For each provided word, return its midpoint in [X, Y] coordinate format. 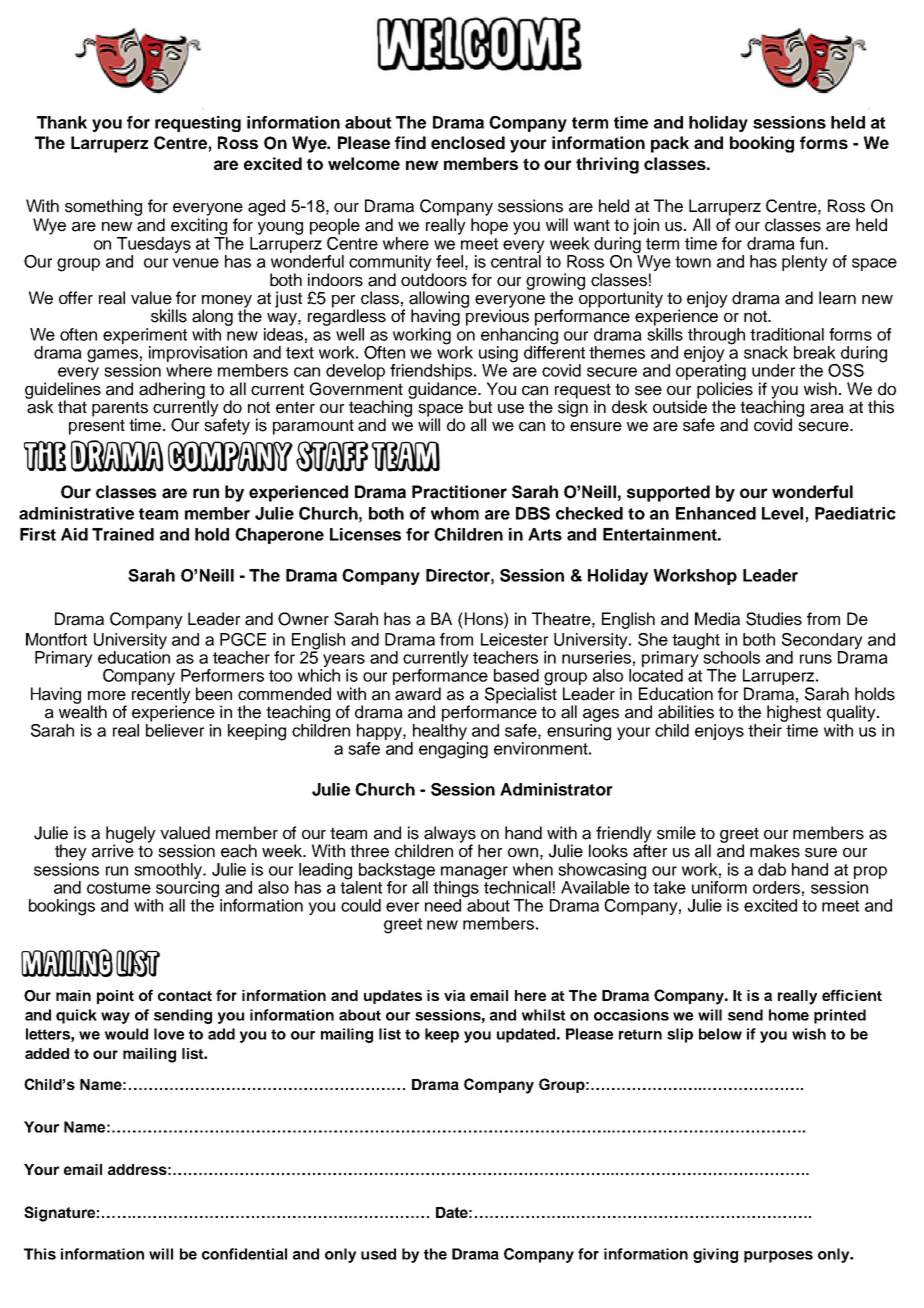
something [103, 207]
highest [794, 713]
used [378, 1254]
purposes [778, 1257]
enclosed [468, 142]
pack [670, 144]
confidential [244, 1254]
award [418, 694]
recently [161, 696]
